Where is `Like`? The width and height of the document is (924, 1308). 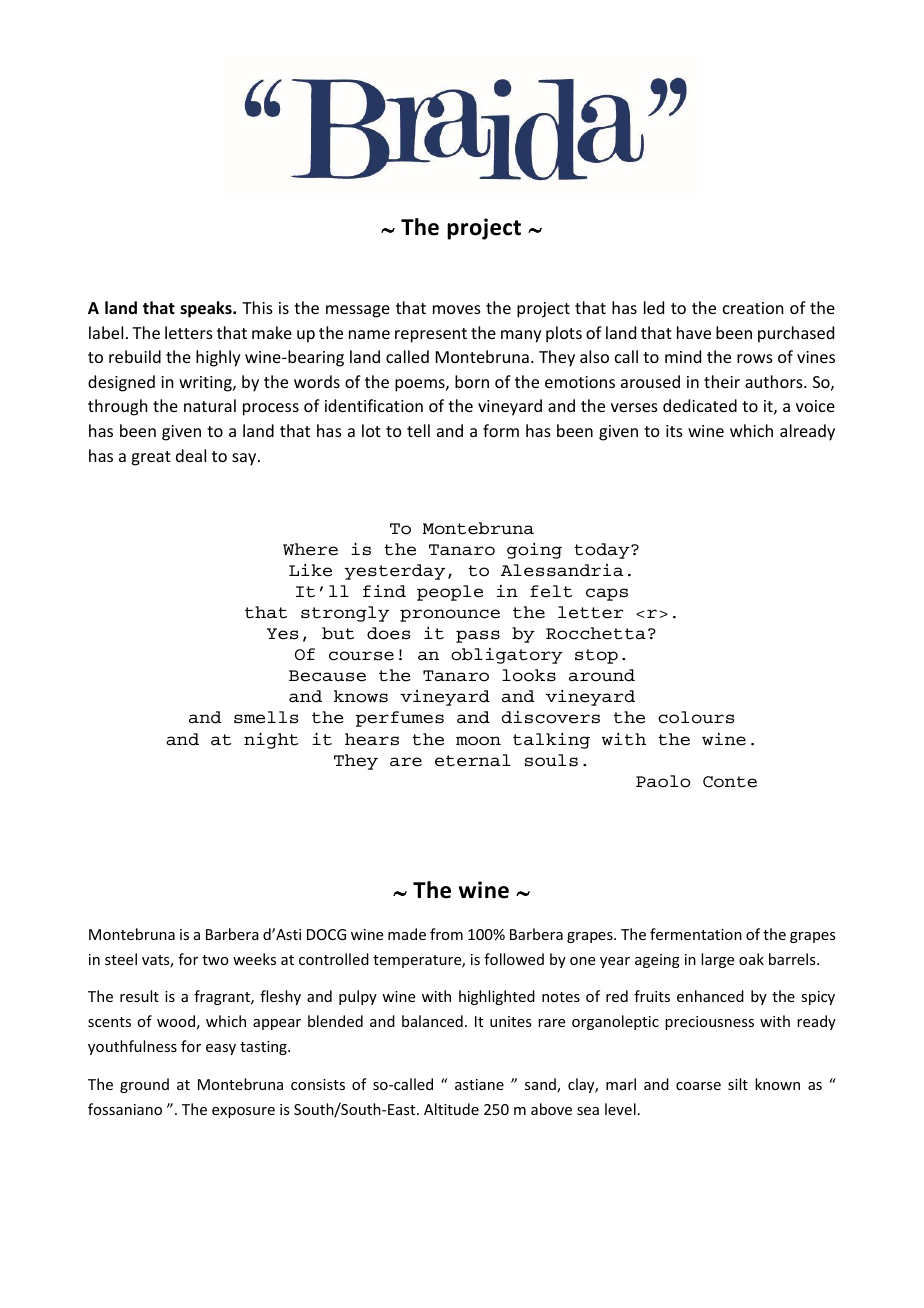 Like is located at coordinates (310, 570).
